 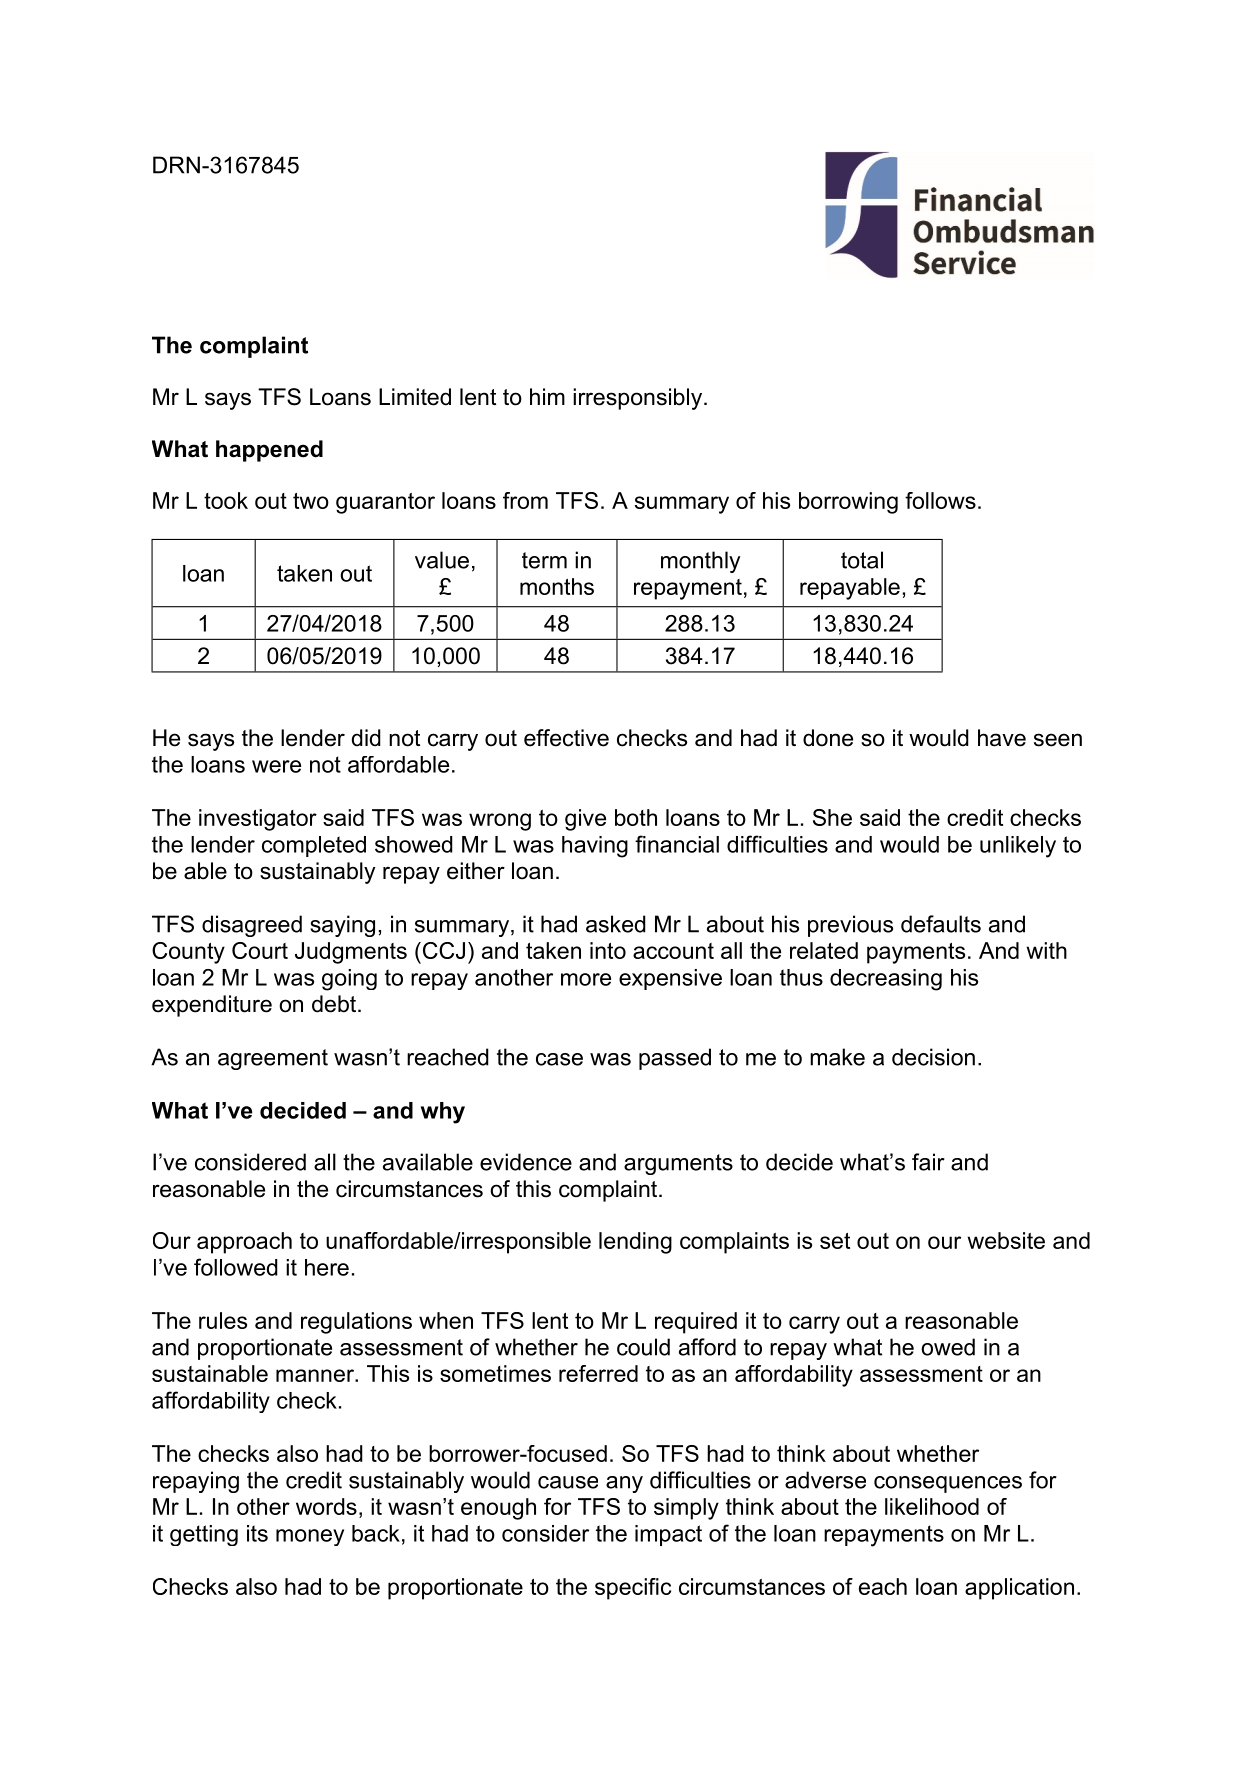 What do you see at coordinates (940, 500) in the page?
I see `follows` at bounding box center [940, 500].
